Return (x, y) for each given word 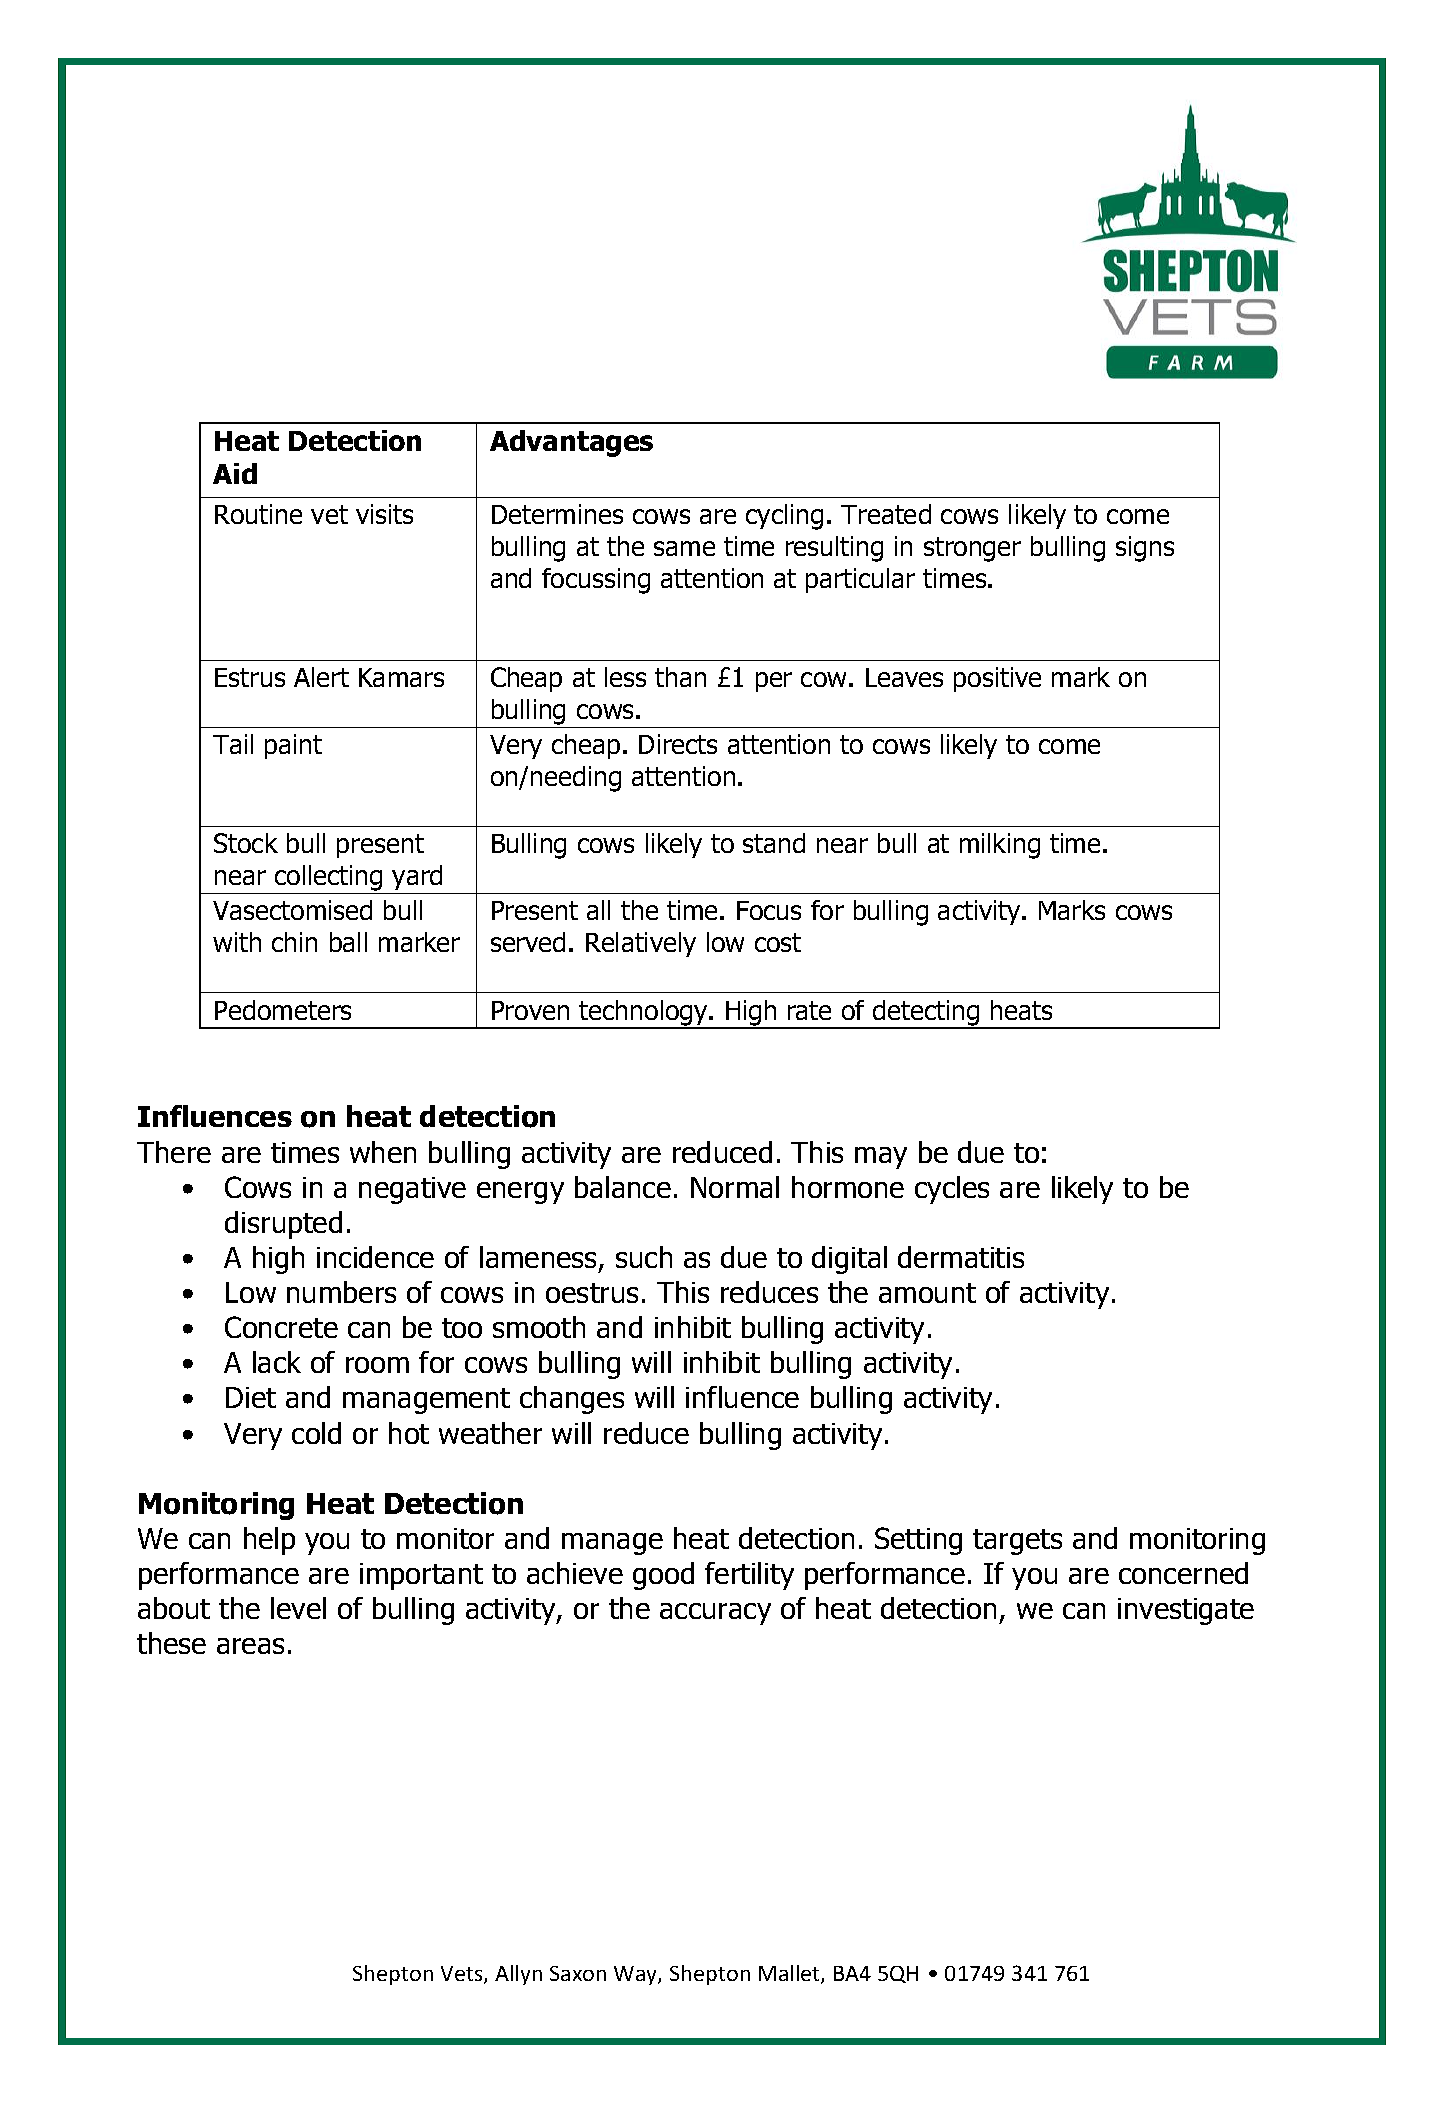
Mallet (790, 1974)
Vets (463, 1975)
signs (1145, 549)
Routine (258, 514)
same (684, 548)
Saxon (578, 1973)
